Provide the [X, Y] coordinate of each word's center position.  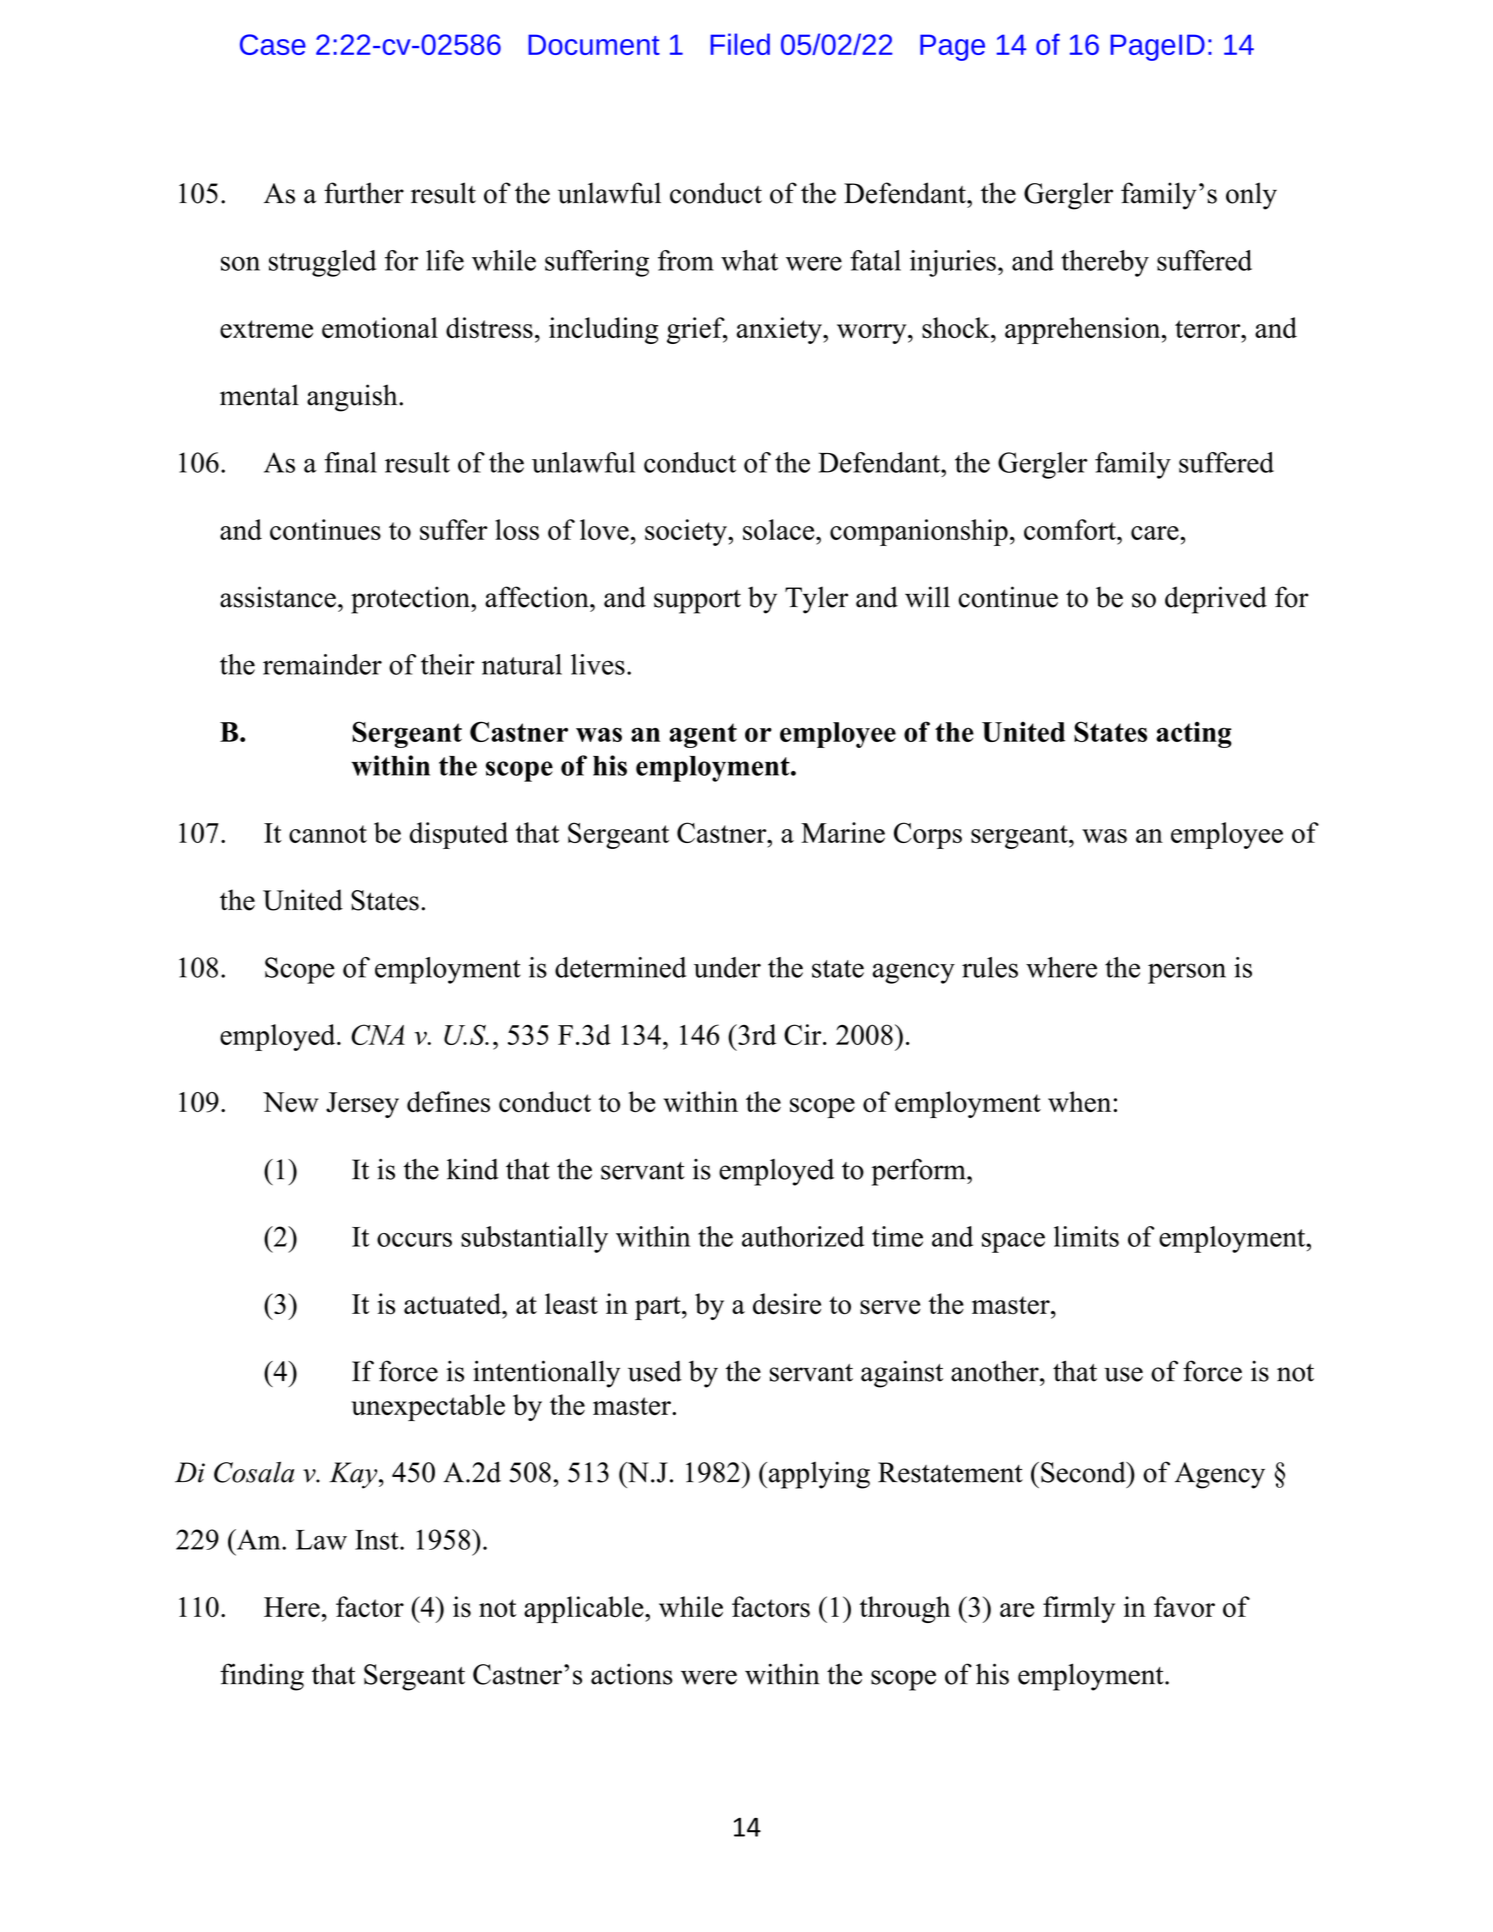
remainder [322, 664]
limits [1086, 1236]
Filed [740, 44]
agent [703, 735]
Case [273, 44]
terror [1209, 329]
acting [1194, 735]
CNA [378, 1034]
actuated [454, 1303]
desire [787, 1304]
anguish [353, 398]
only [1251, 196]
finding [262, 1677]
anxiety [780, 330]
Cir [804, 1034]
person [1187, 973]
